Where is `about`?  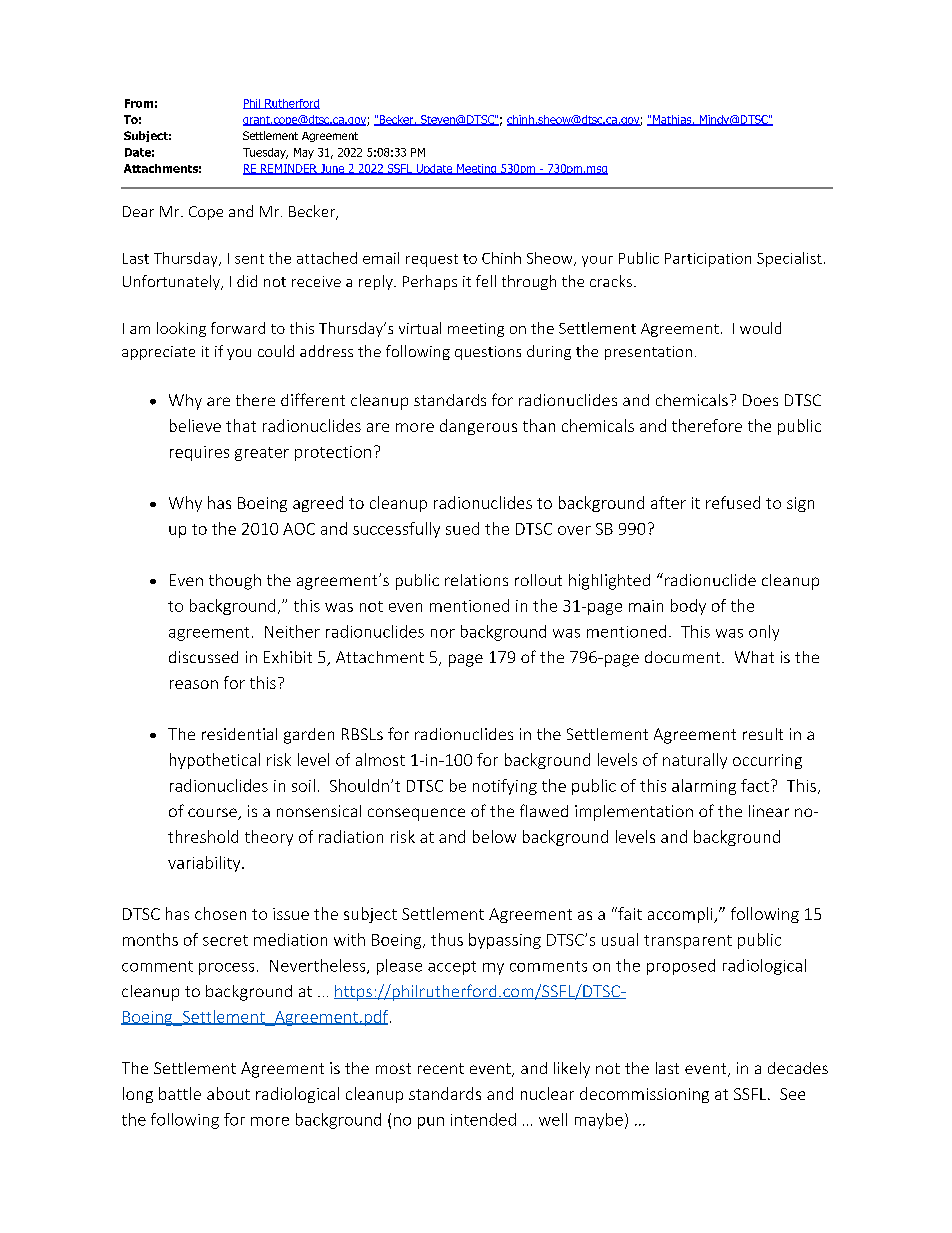
about is located at coordinates (228, 1093).
